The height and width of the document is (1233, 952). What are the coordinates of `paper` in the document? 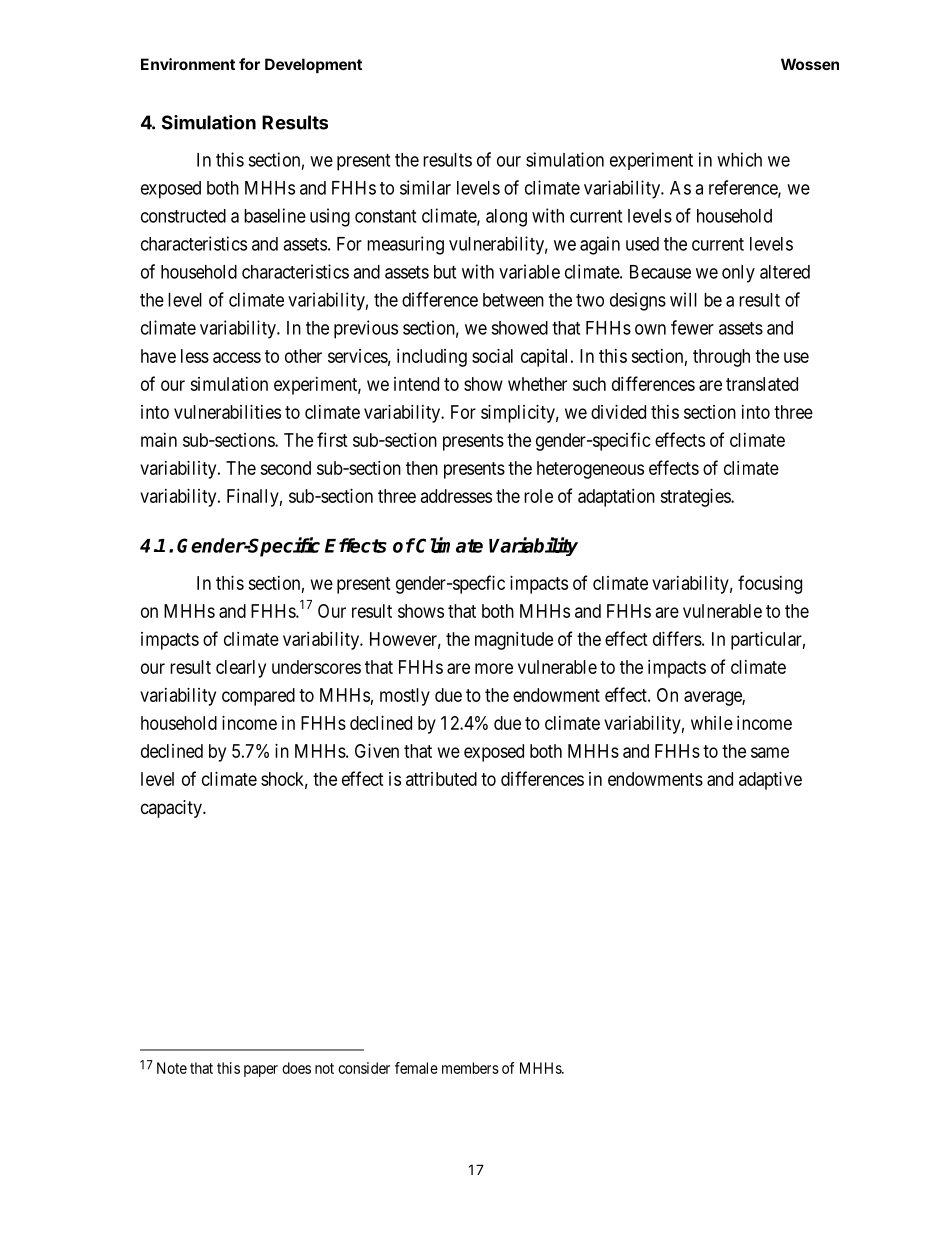 It's located at (261, 1071).
